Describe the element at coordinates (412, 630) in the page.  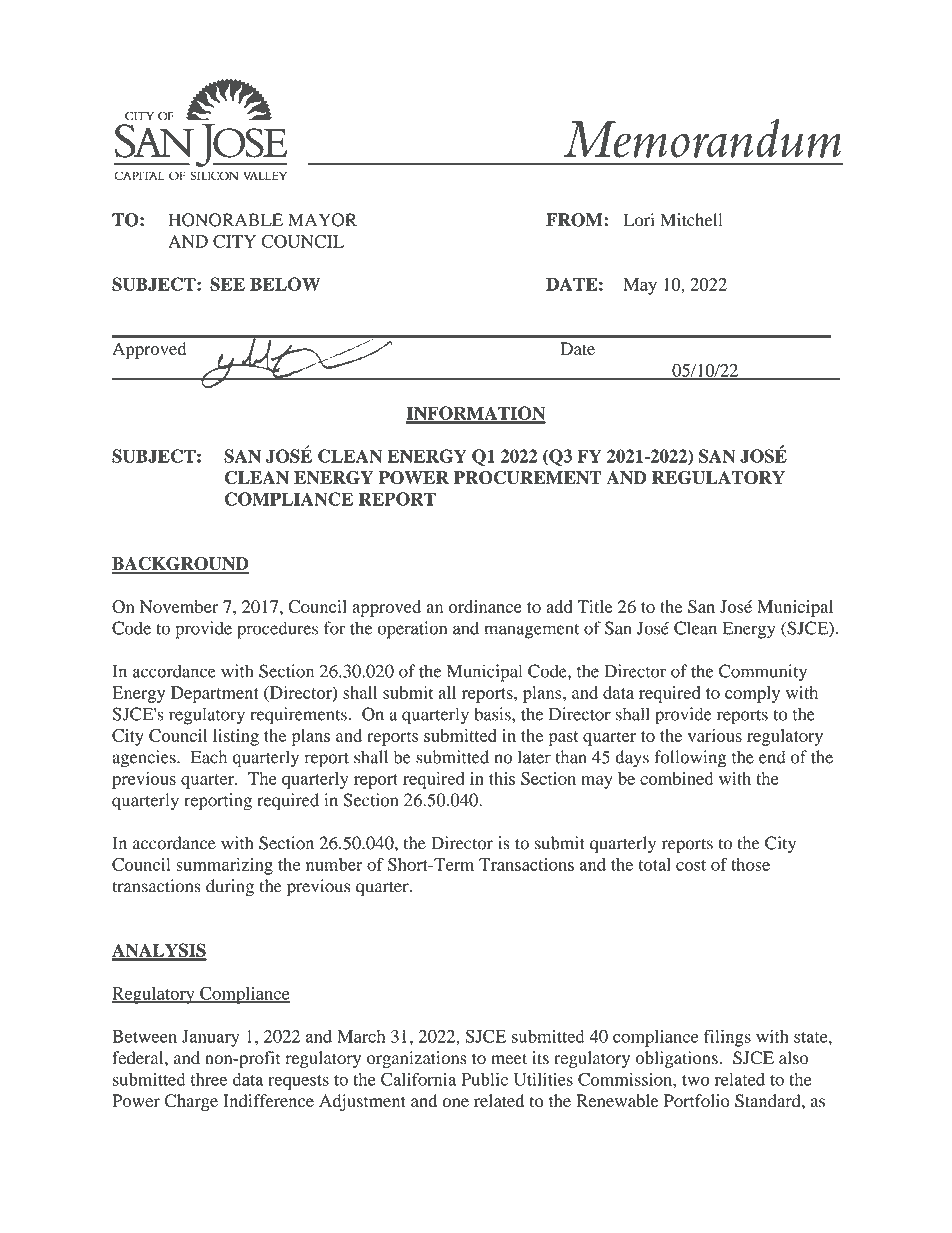
I see `operation` at that location.
